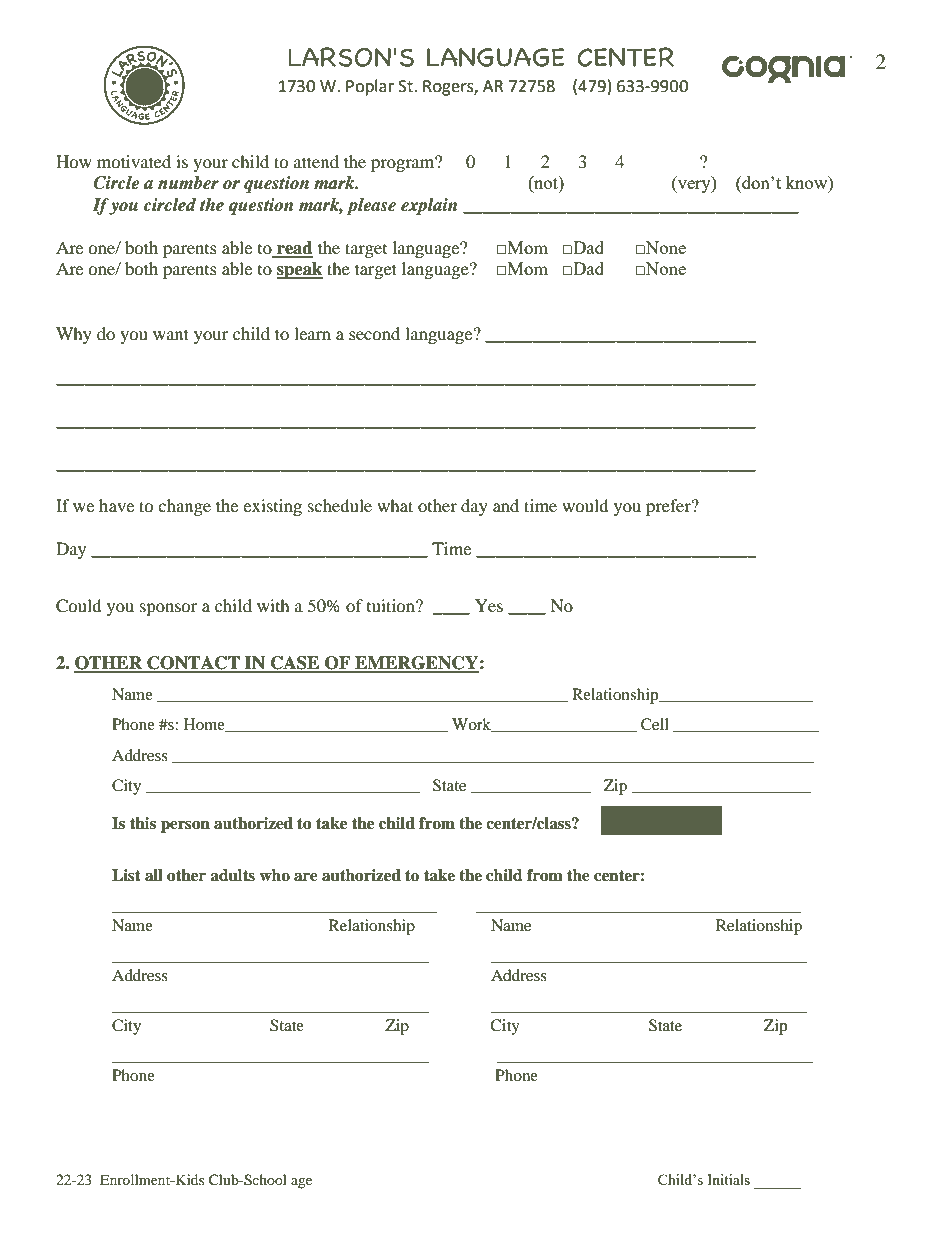 The image size is (952, 1233). What do you see at coordinates (694, 186) in the screenshot?
I see `very` at bounding box center [694, 186].
